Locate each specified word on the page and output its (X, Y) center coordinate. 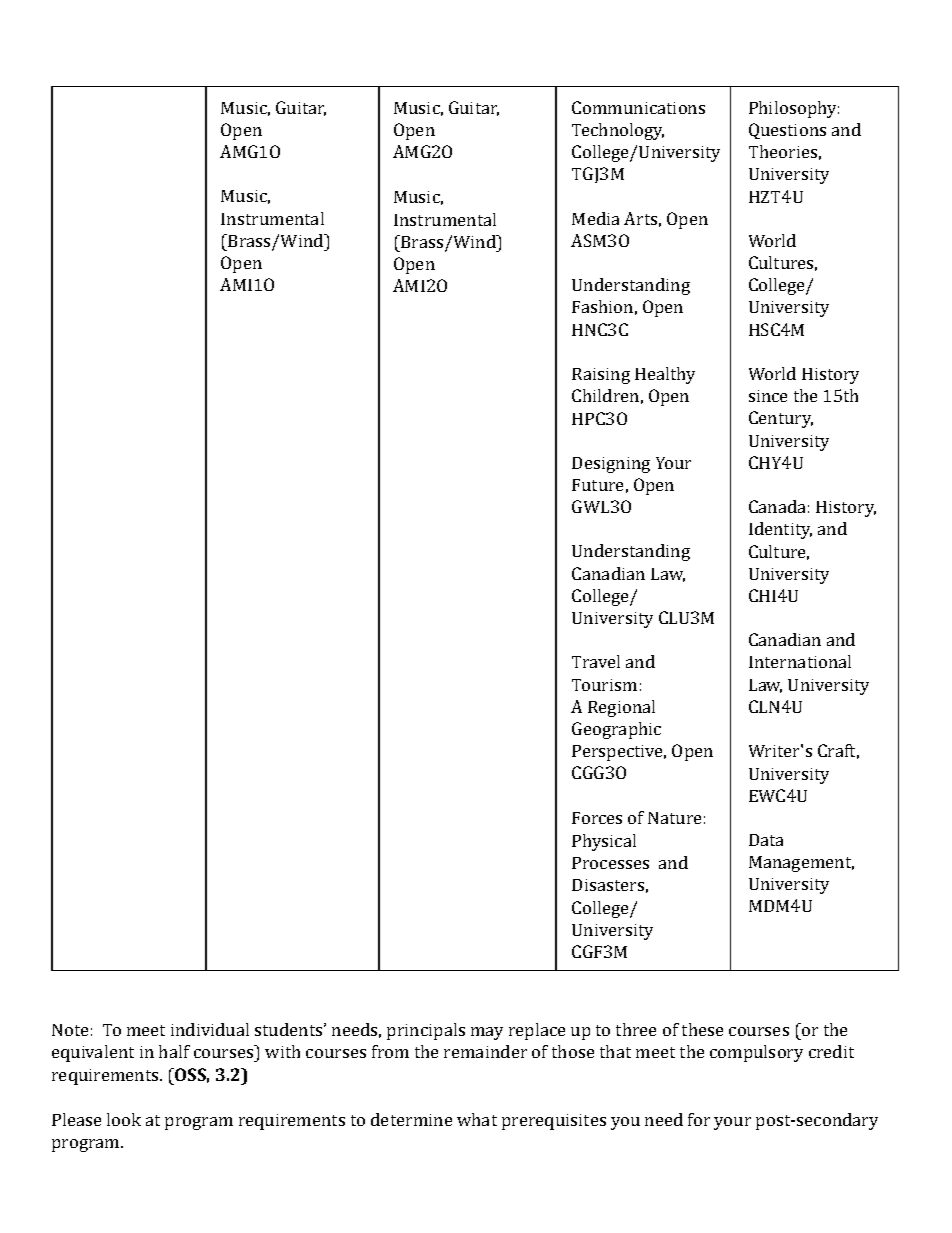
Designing (611, 465)
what (477, 1119)
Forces (597, 818)
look (124, 1119)
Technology (618, 131)
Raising (601, 376)
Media (595, 218)
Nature (674, 818)
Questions (787, 131)
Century (781, 419)
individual (210, 1029)
